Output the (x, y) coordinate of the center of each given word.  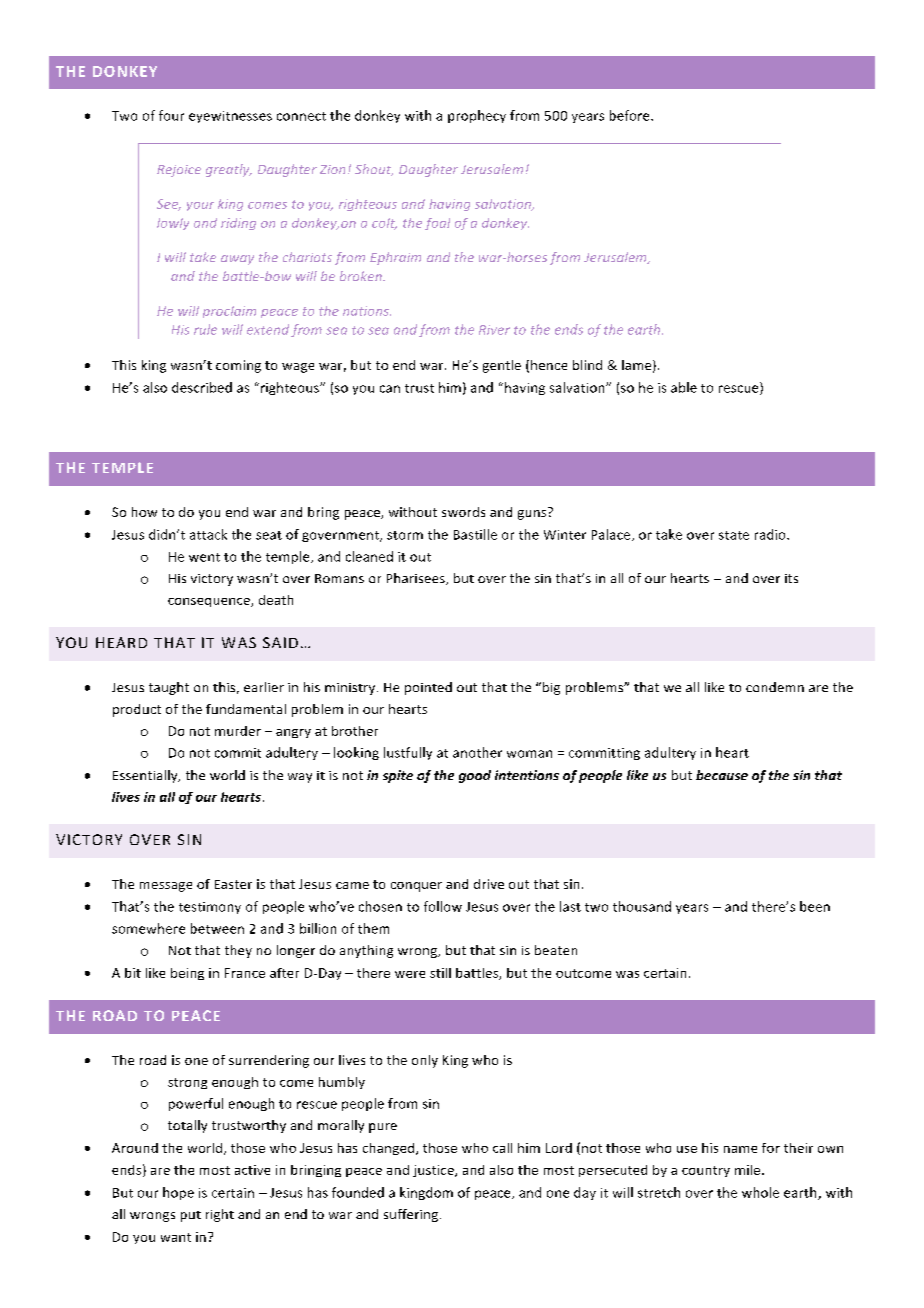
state (734, 535)
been (815, 906)
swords (463, 512)
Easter (233, 884)
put (191, 1216)
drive (489, 884)
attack (208, 534)
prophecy (477, 116)
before (631, 115)
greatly (229, 170)
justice (434, 1171)
